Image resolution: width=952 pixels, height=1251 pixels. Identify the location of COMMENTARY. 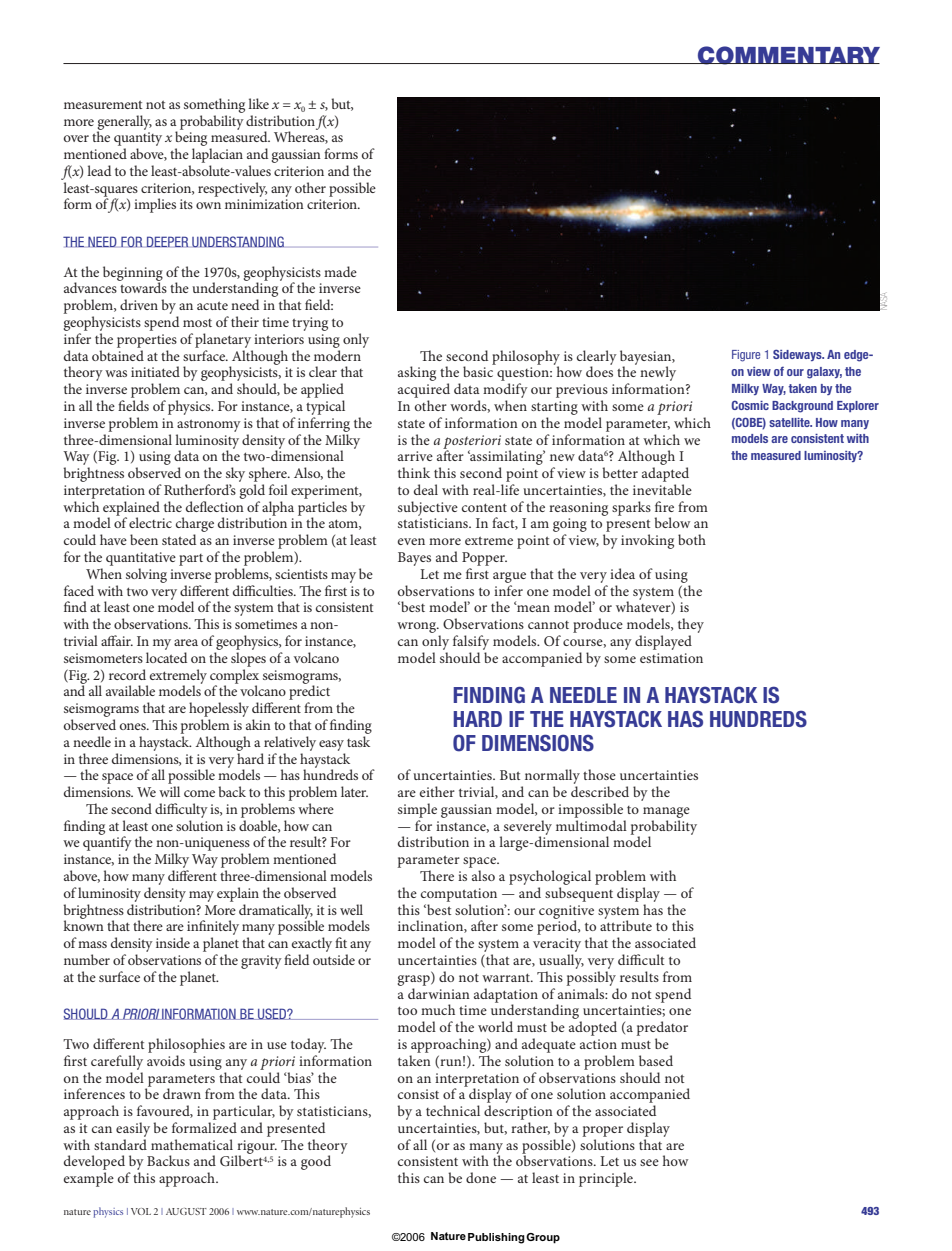
(788, 55).
